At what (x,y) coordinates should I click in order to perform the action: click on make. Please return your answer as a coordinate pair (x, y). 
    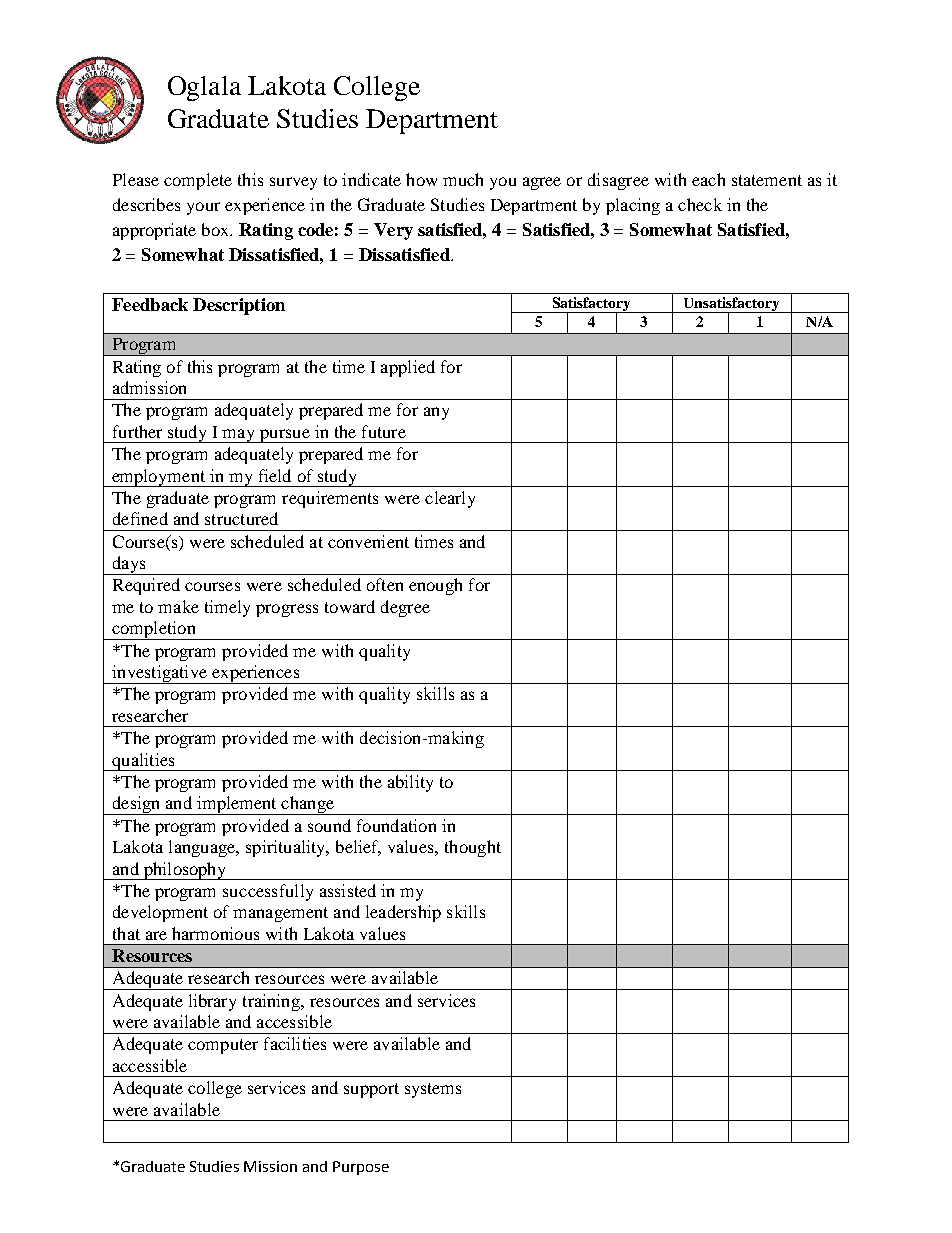
    Looking at the image, I should click on (178, 606).
